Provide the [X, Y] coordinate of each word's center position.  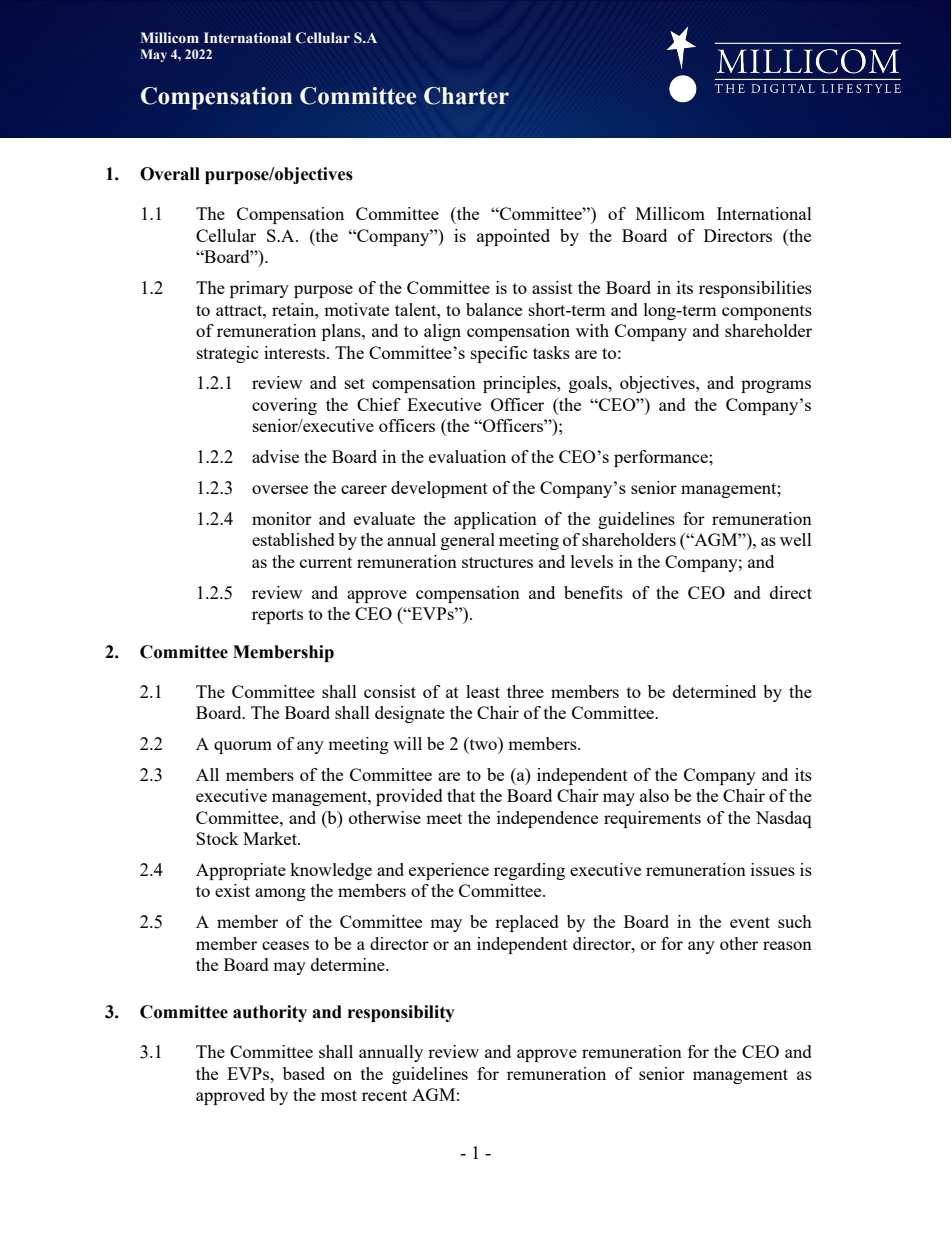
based [304, 1073]
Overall [170, 174]
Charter [466, 96]
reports [277, 616]
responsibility [401, 1013]
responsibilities [755, 289]
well [796, 539]
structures [497, 562]
